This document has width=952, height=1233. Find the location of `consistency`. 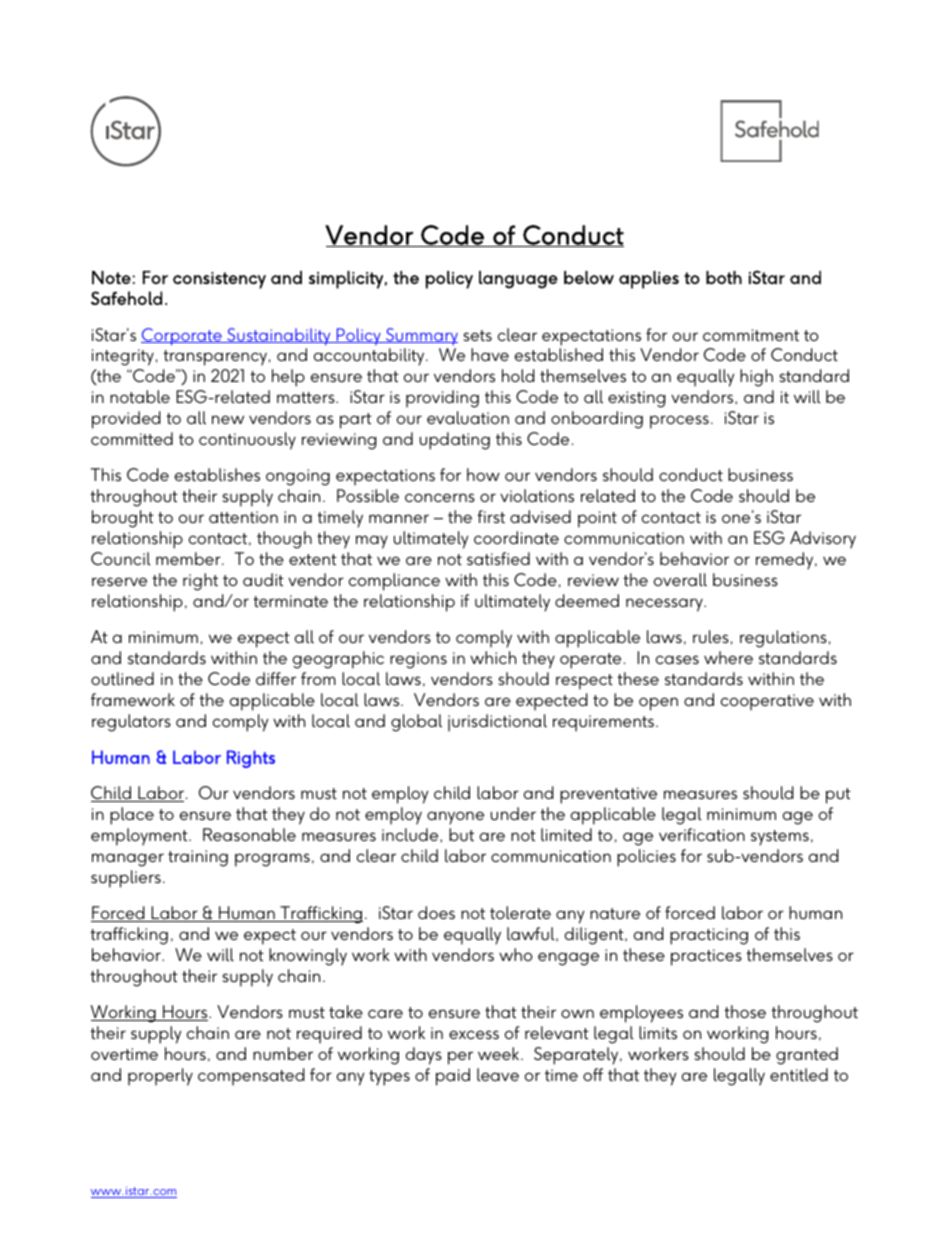

consistency is located at coordinates (219, 280).
